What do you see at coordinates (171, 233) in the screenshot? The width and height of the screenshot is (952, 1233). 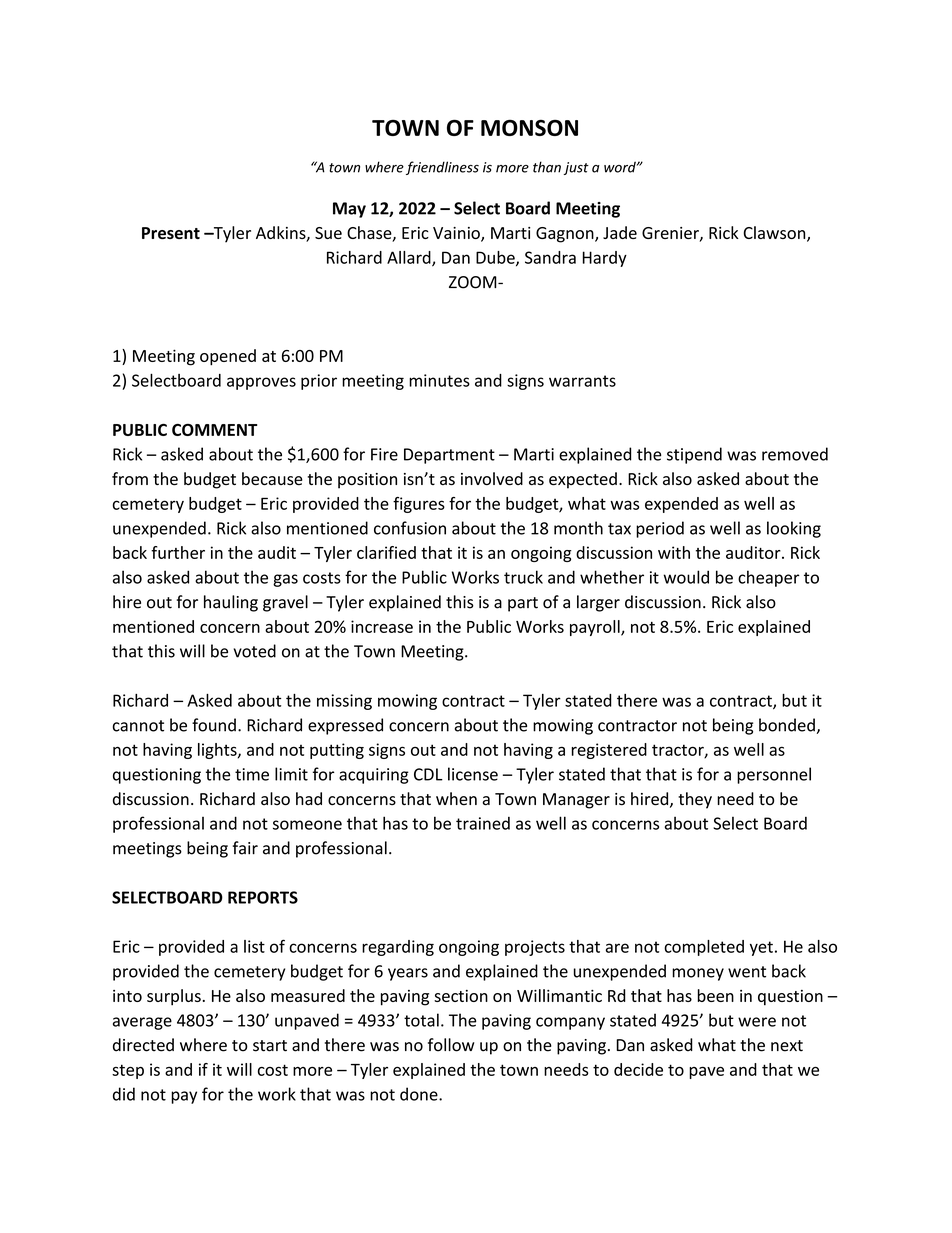 I see `Present` at bounding box center [171, 233].
